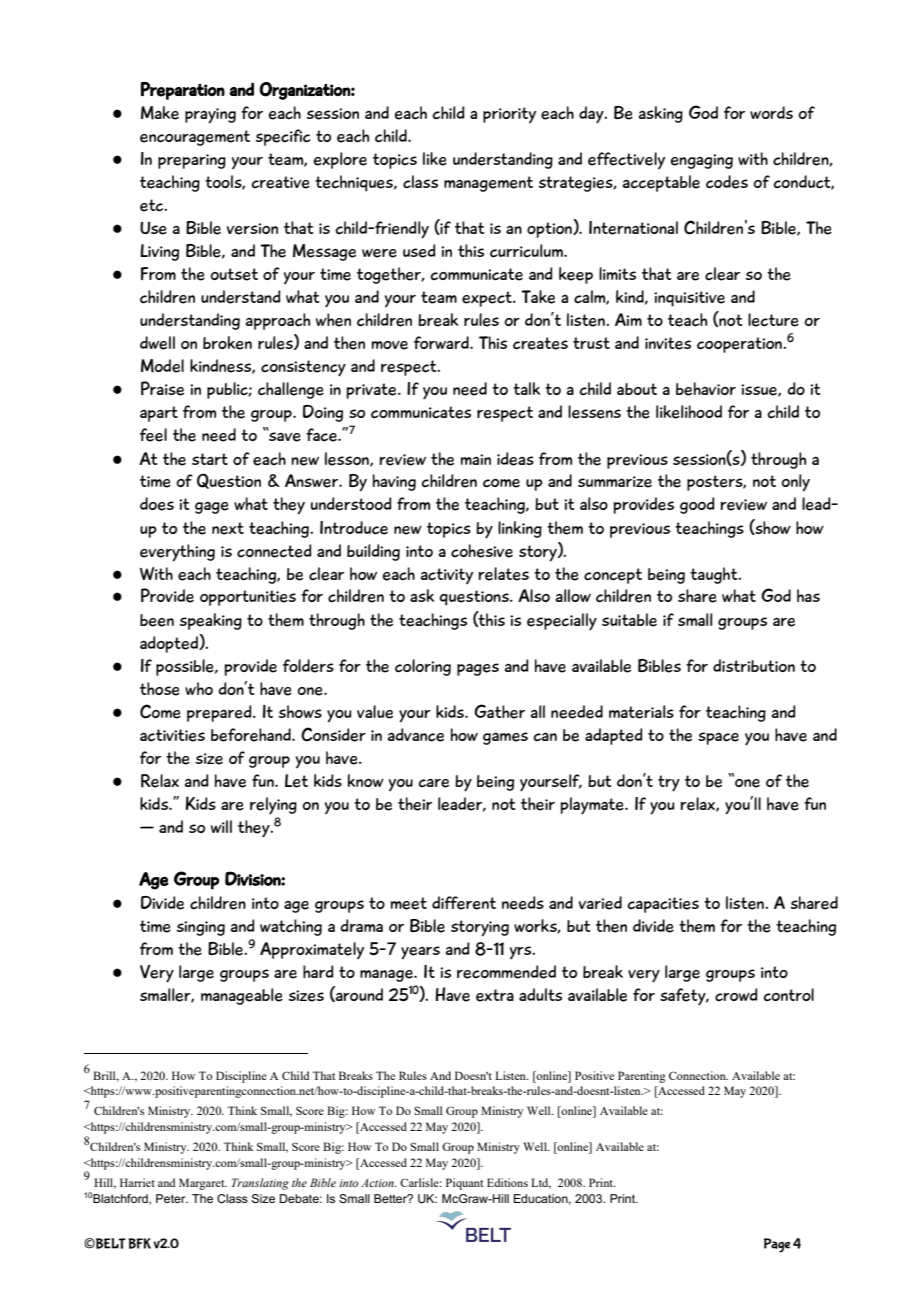 The height and width of the image is (1308, 924). Describe the element at coordinates (476, 459) in the image. I see `main` at that location.
